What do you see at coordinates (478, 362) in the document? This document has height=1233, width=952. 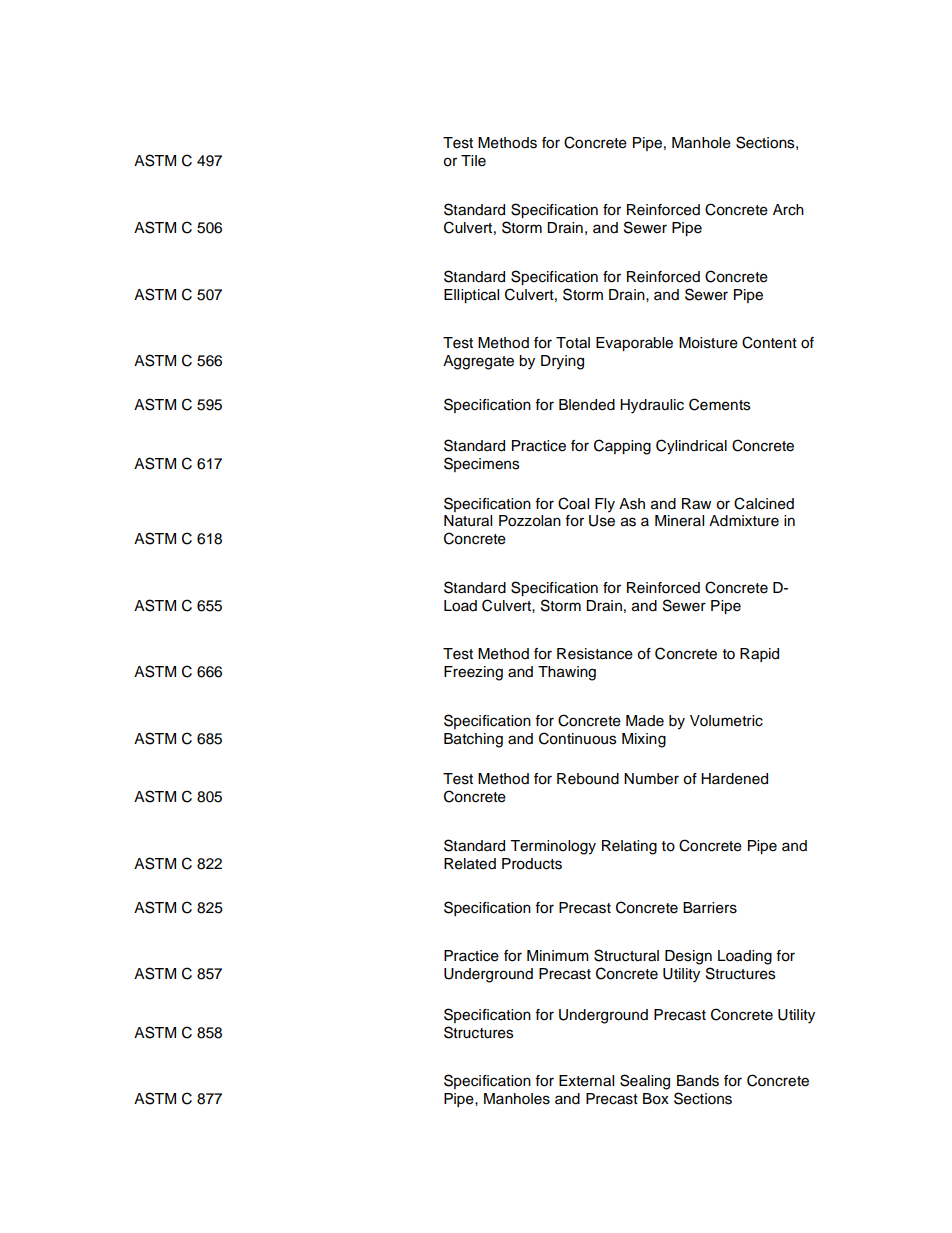 I see `Aggregate` at bounding box center [478, 362].
